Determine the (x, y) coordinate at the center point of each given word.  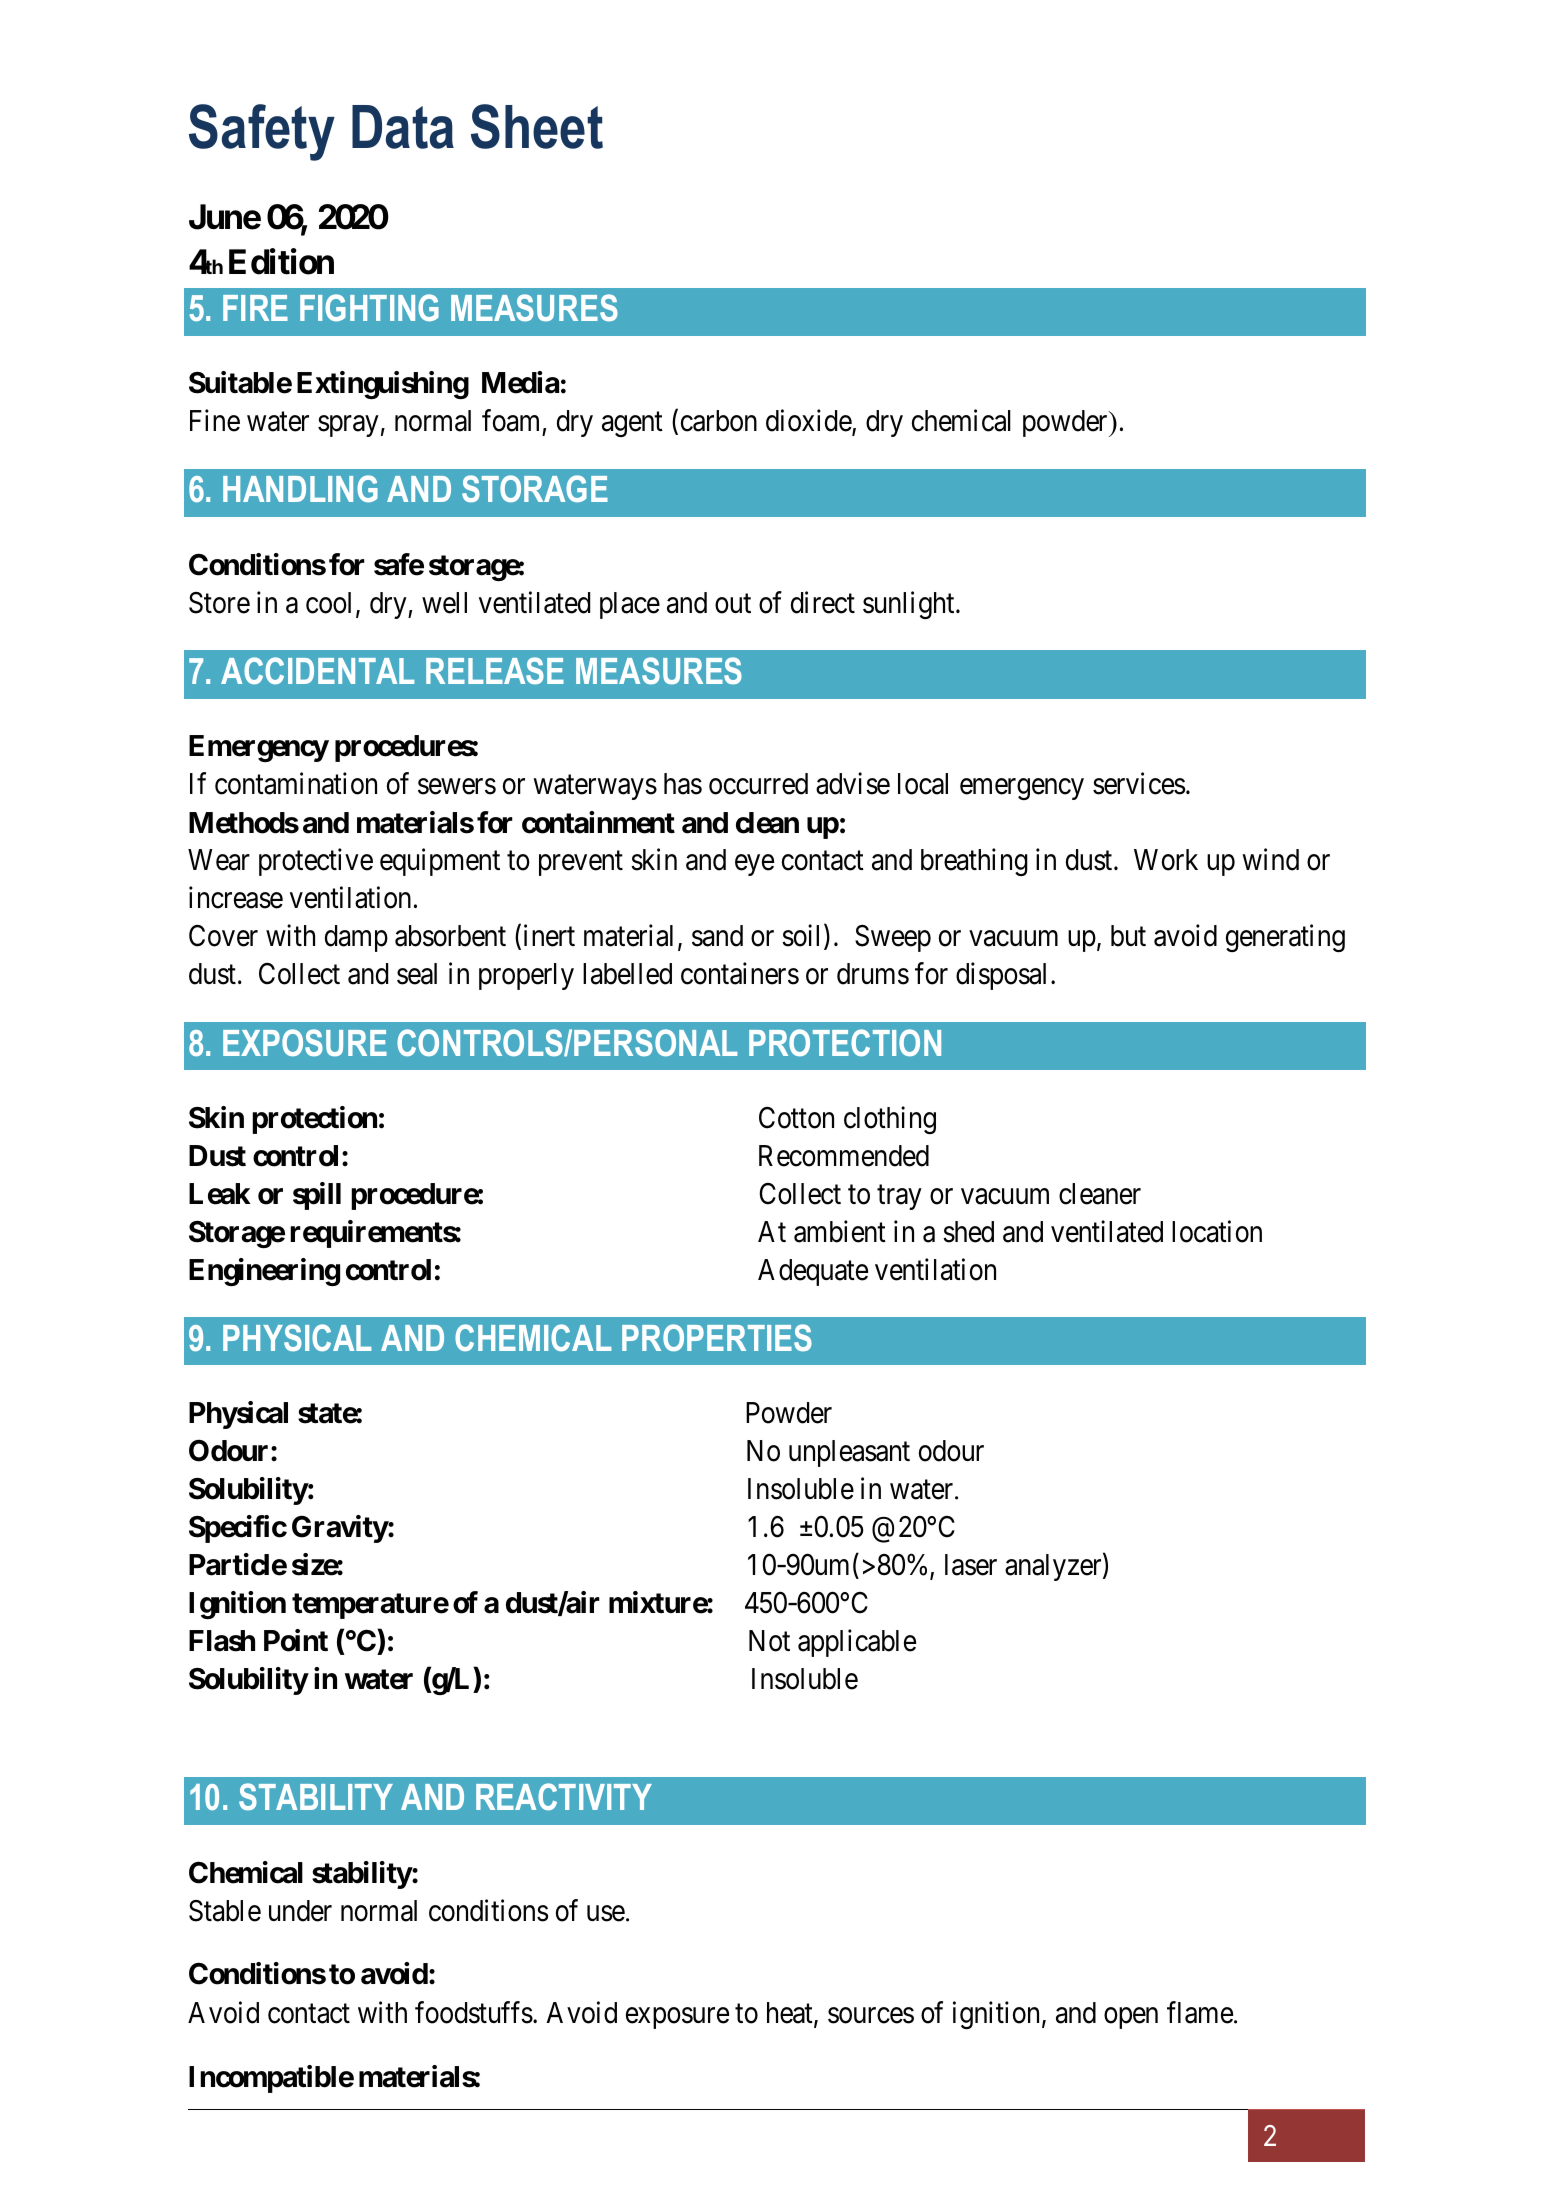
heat (791, 2014)
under (300, 1911)
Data (403, 127)
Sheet (537, 126)
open (1131, 2018)
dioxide (809, 422)
